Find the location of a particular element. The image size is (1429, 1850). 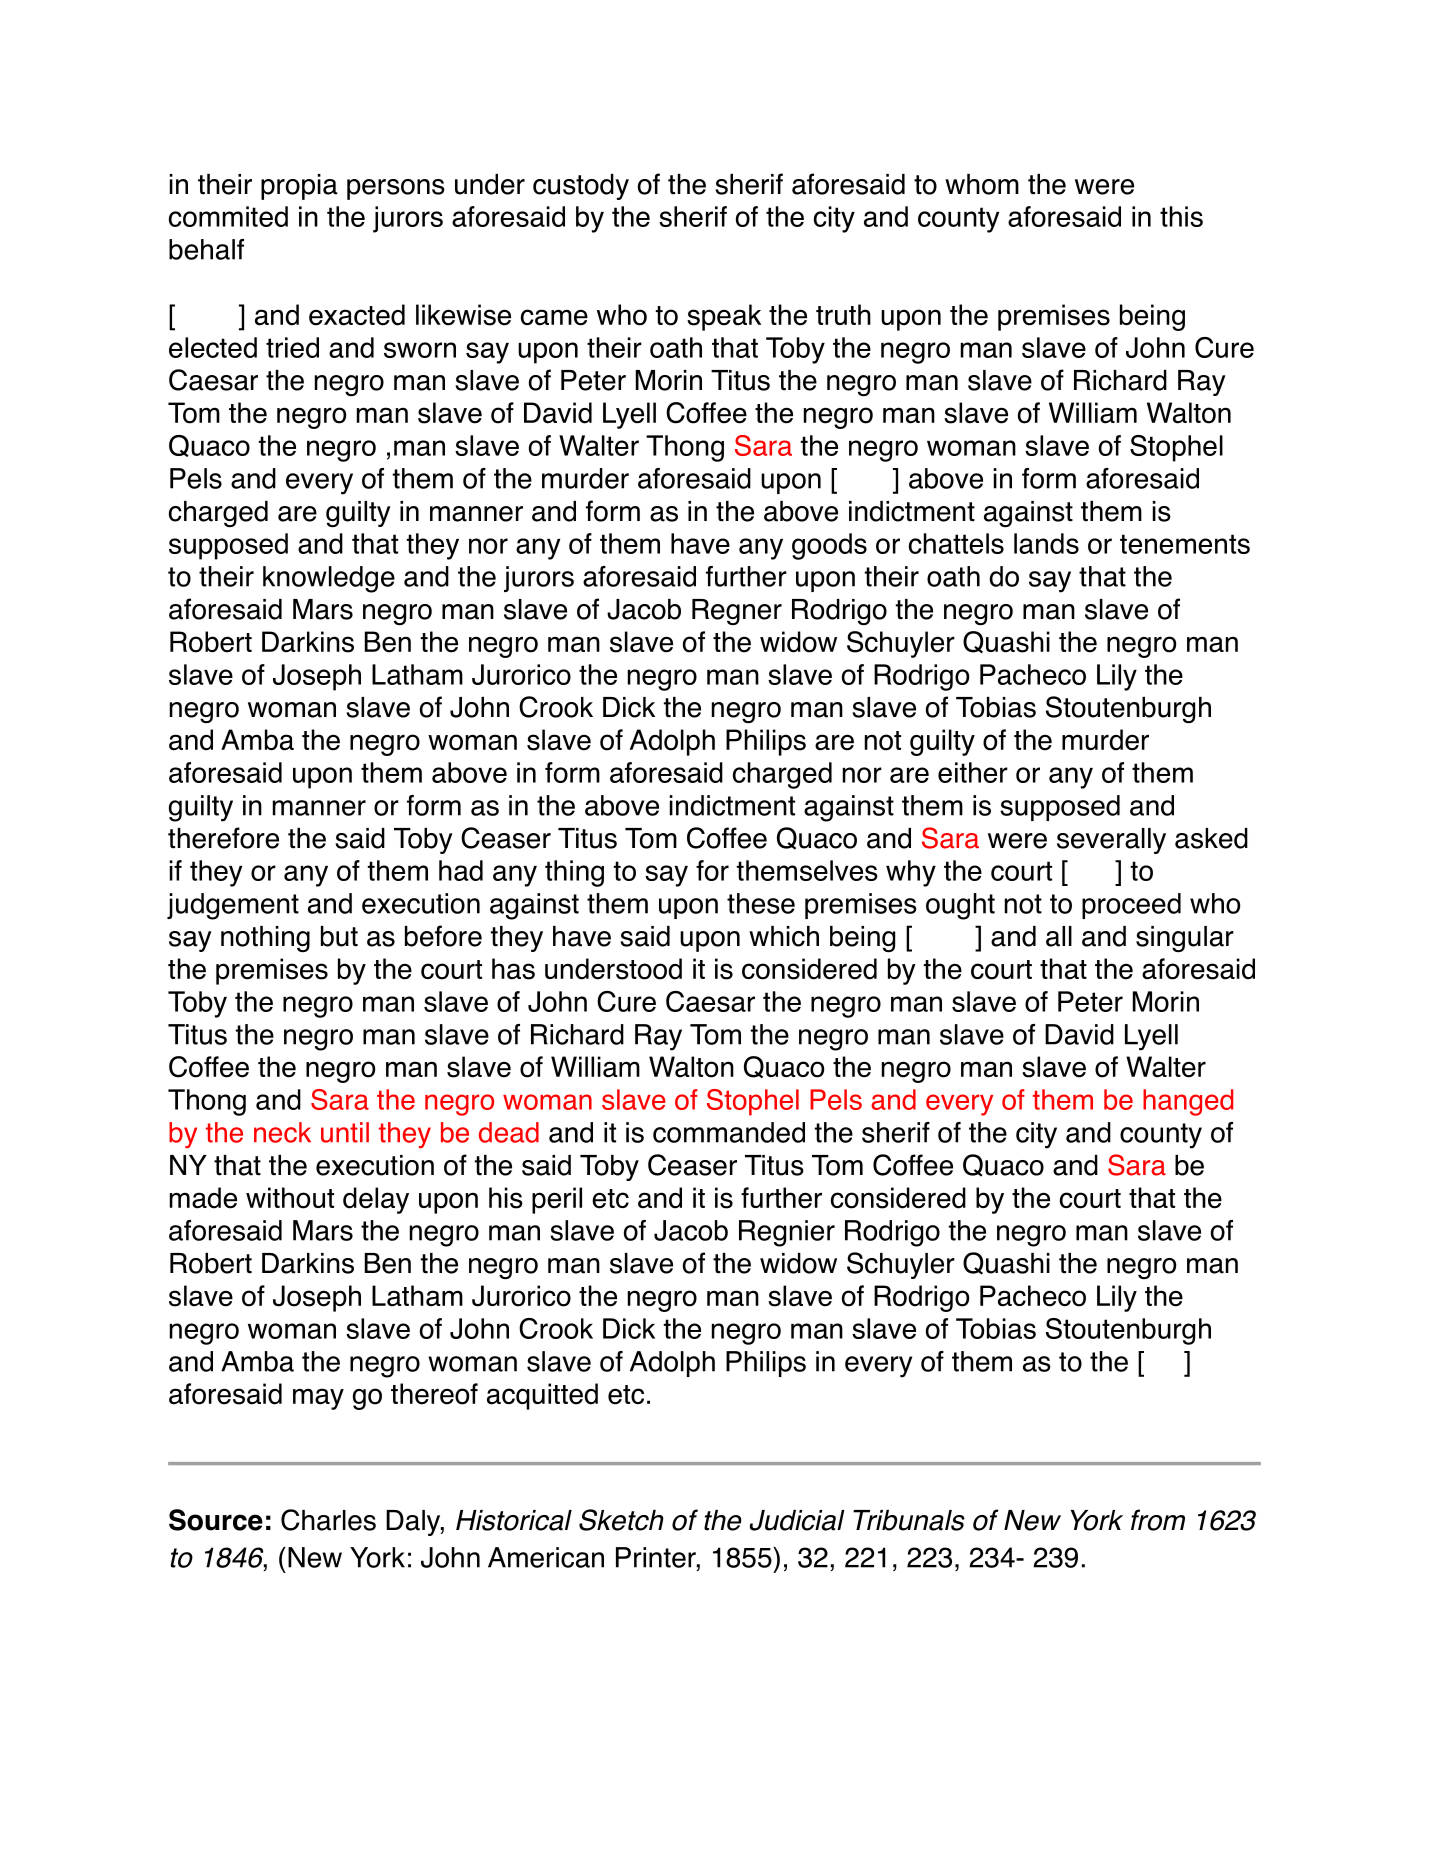

without is located at coordinates (290, 1198).
